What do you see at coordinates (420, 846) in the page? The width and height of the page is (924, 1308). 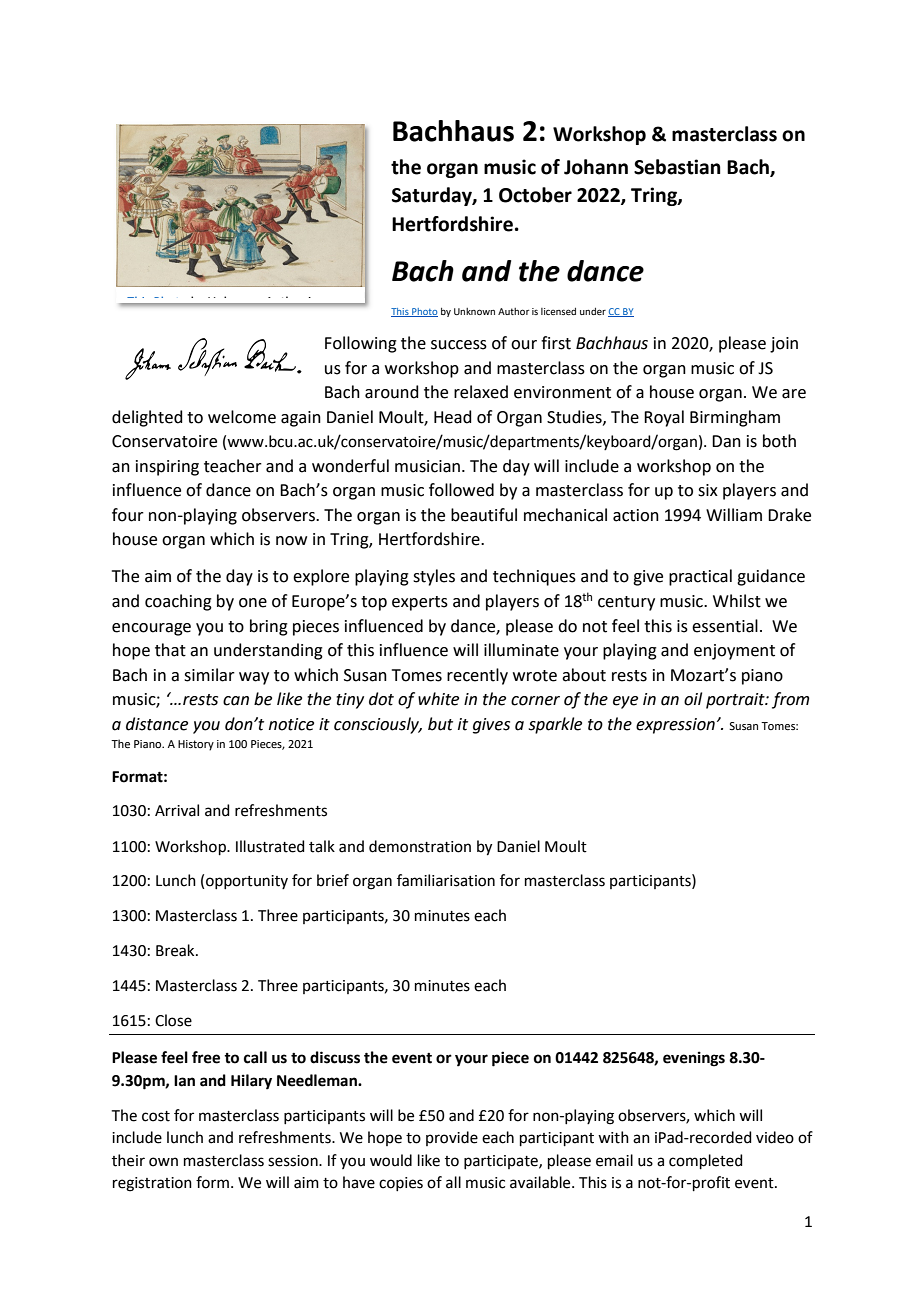 I see `demonstration` at bounding box center [420, 846].
